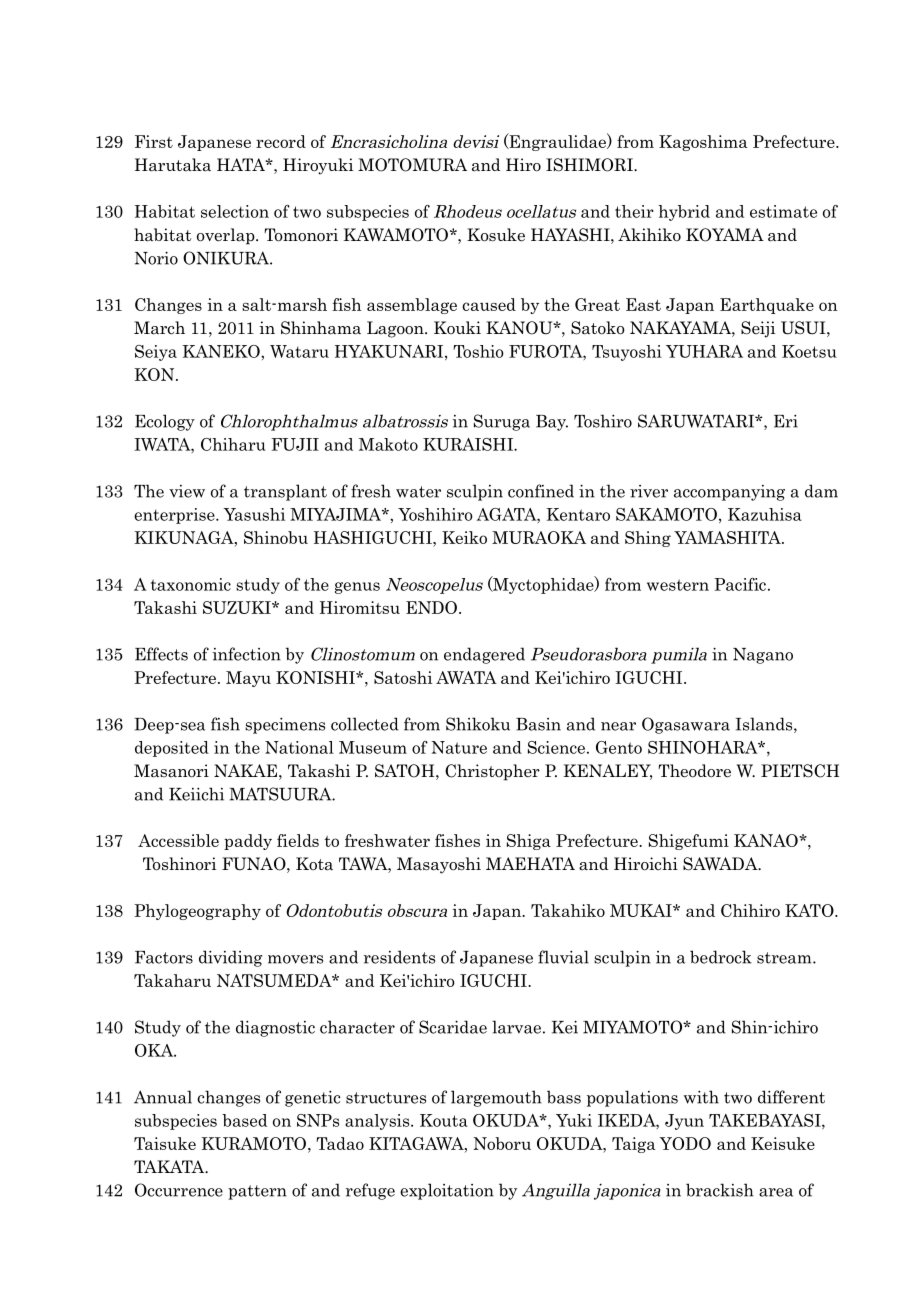 The width and height of the page is (924, 1308). Describe the element at coordinates (703, 143) in the page. I see `Kagoshima` at that location.
